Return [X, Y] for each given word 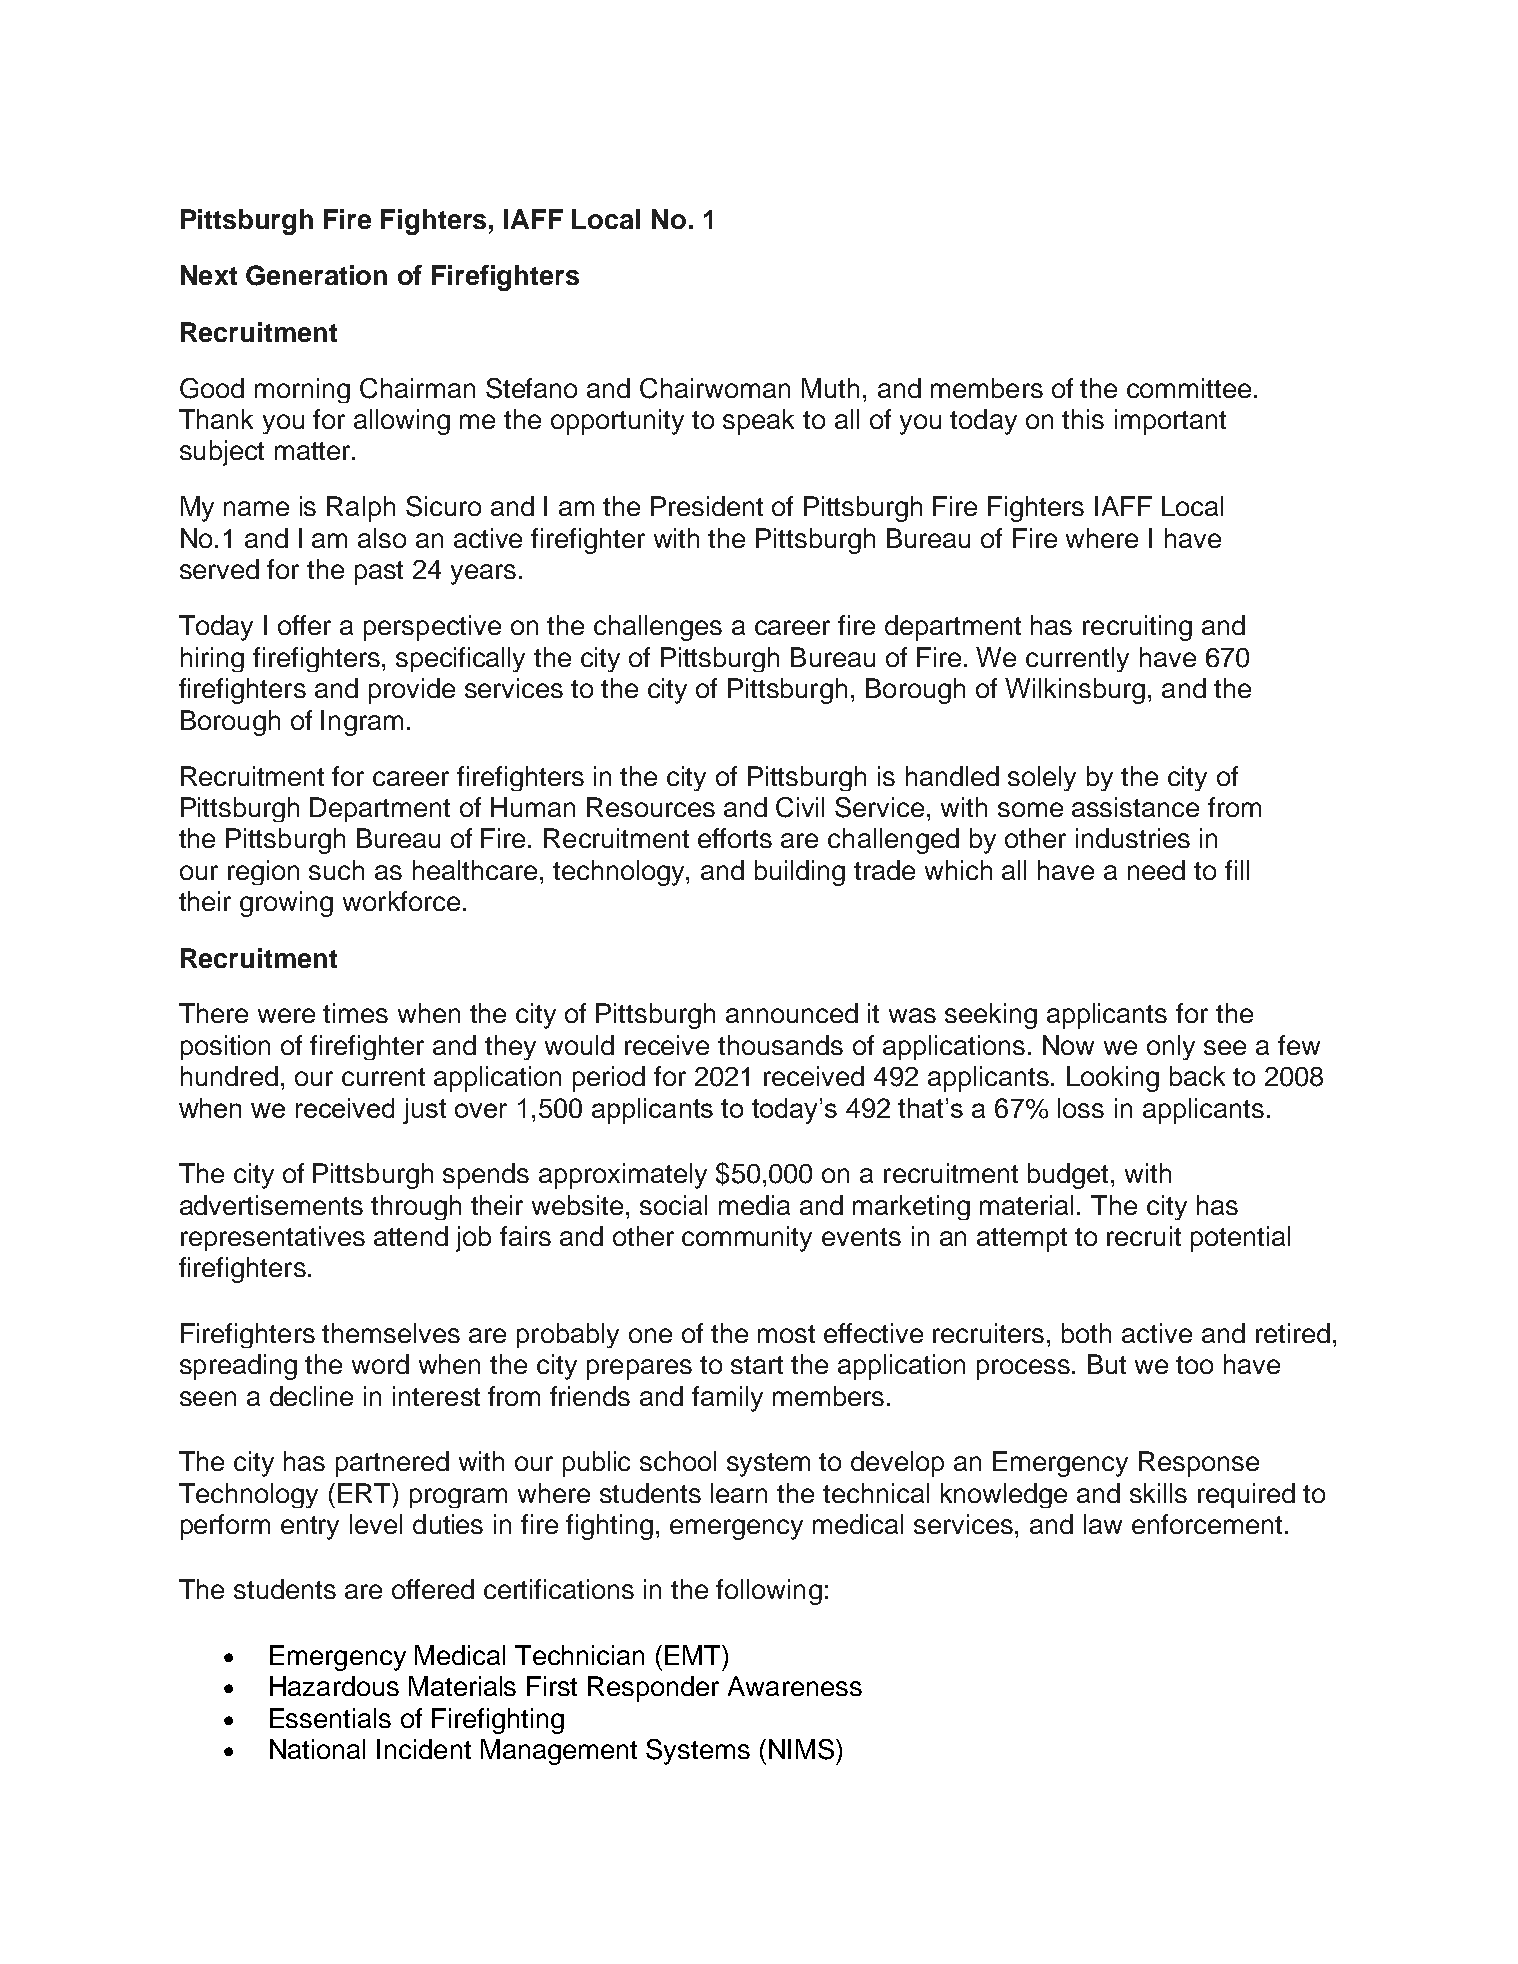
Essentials [330, 1718]
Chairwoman [715, 388]
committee [1189, 388]
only [1171, 1047]
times [355, 1013]
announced [792, 1013]
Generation [316, 275]
